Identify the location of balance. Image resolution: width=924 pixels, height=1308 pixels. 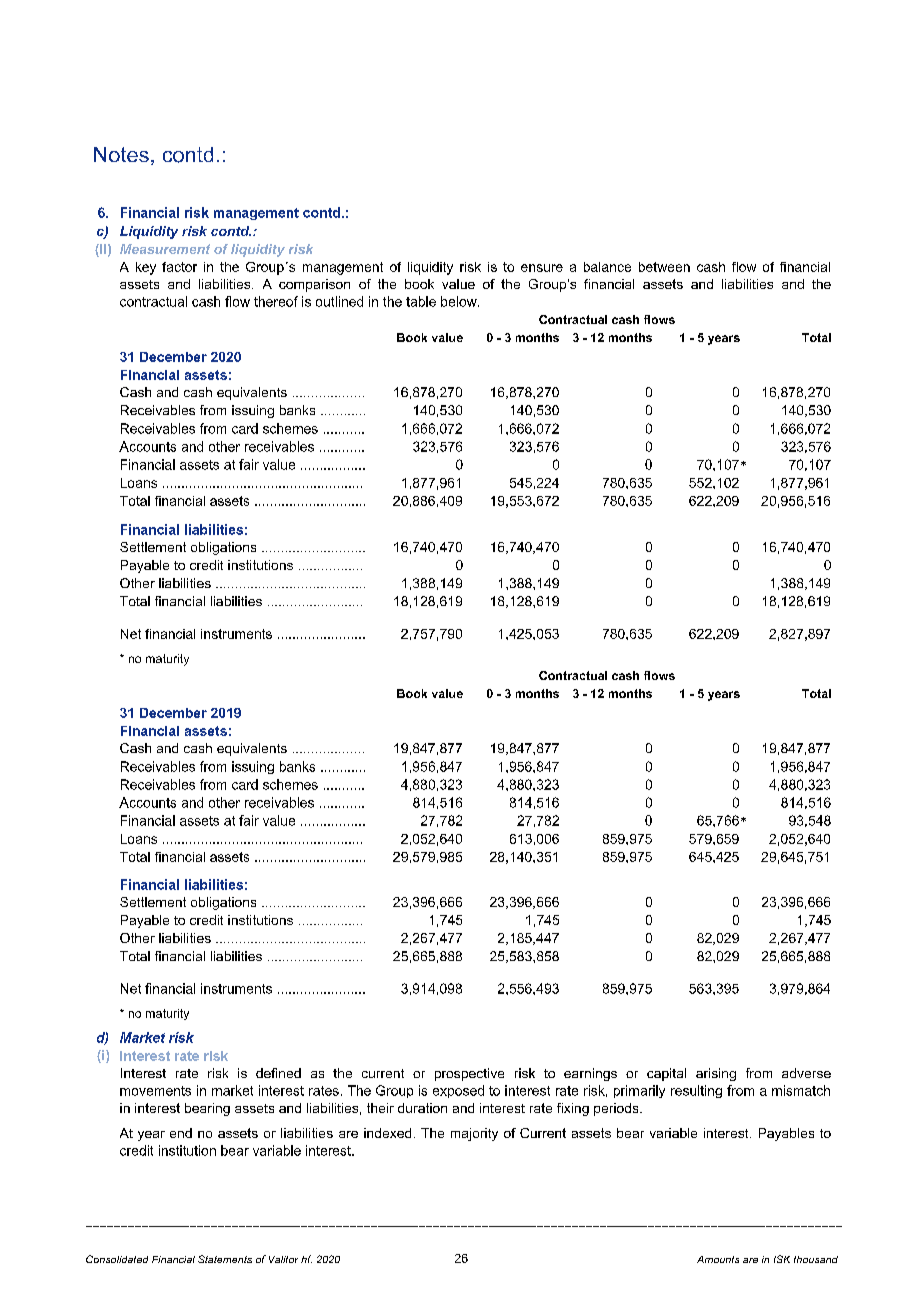
(607, 267).
